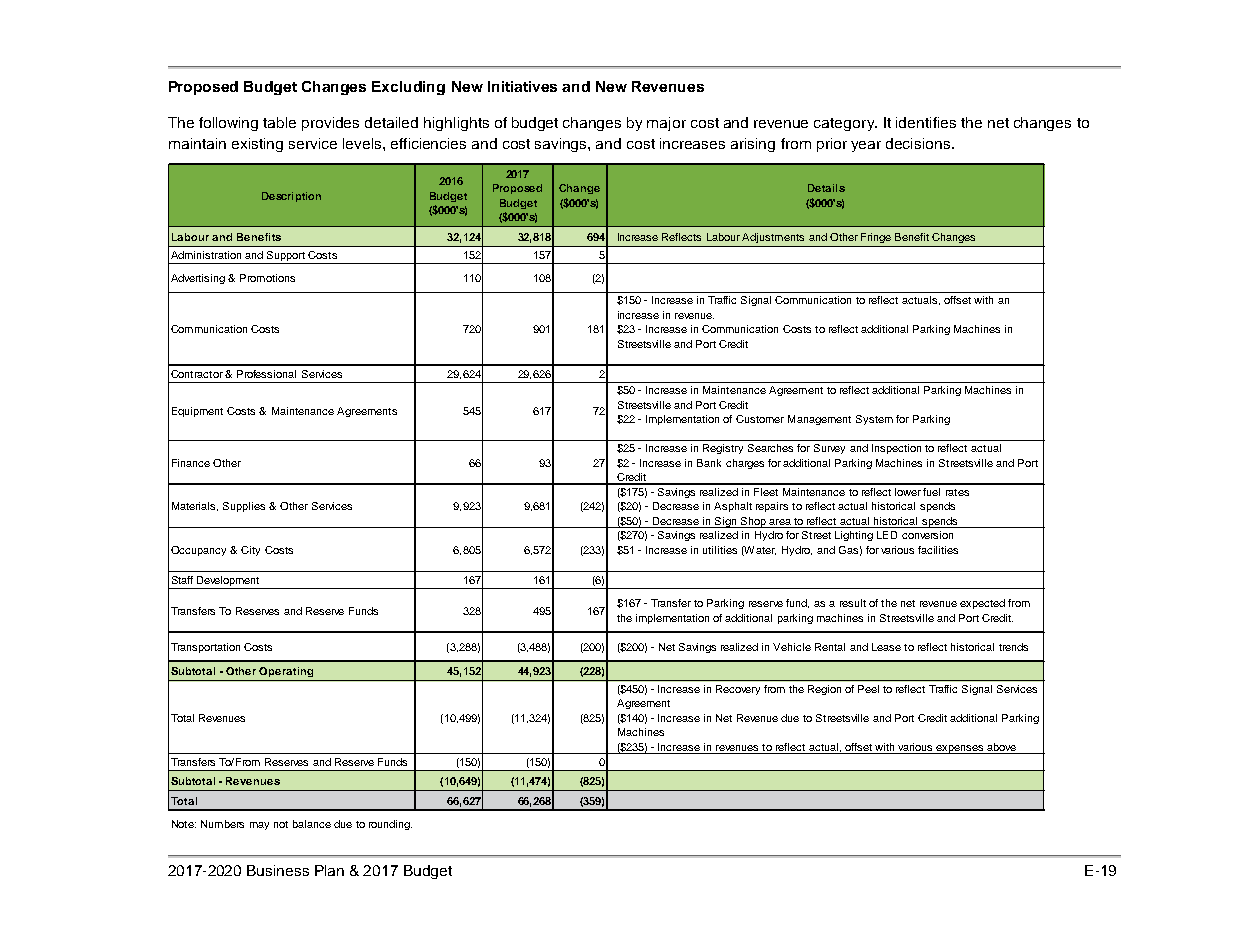 The height and width of the screenshot is (952, 1233). What do you see at coordinates (279, 122) in the screenshot?
I see `table` at bounding box center [279, 122].
